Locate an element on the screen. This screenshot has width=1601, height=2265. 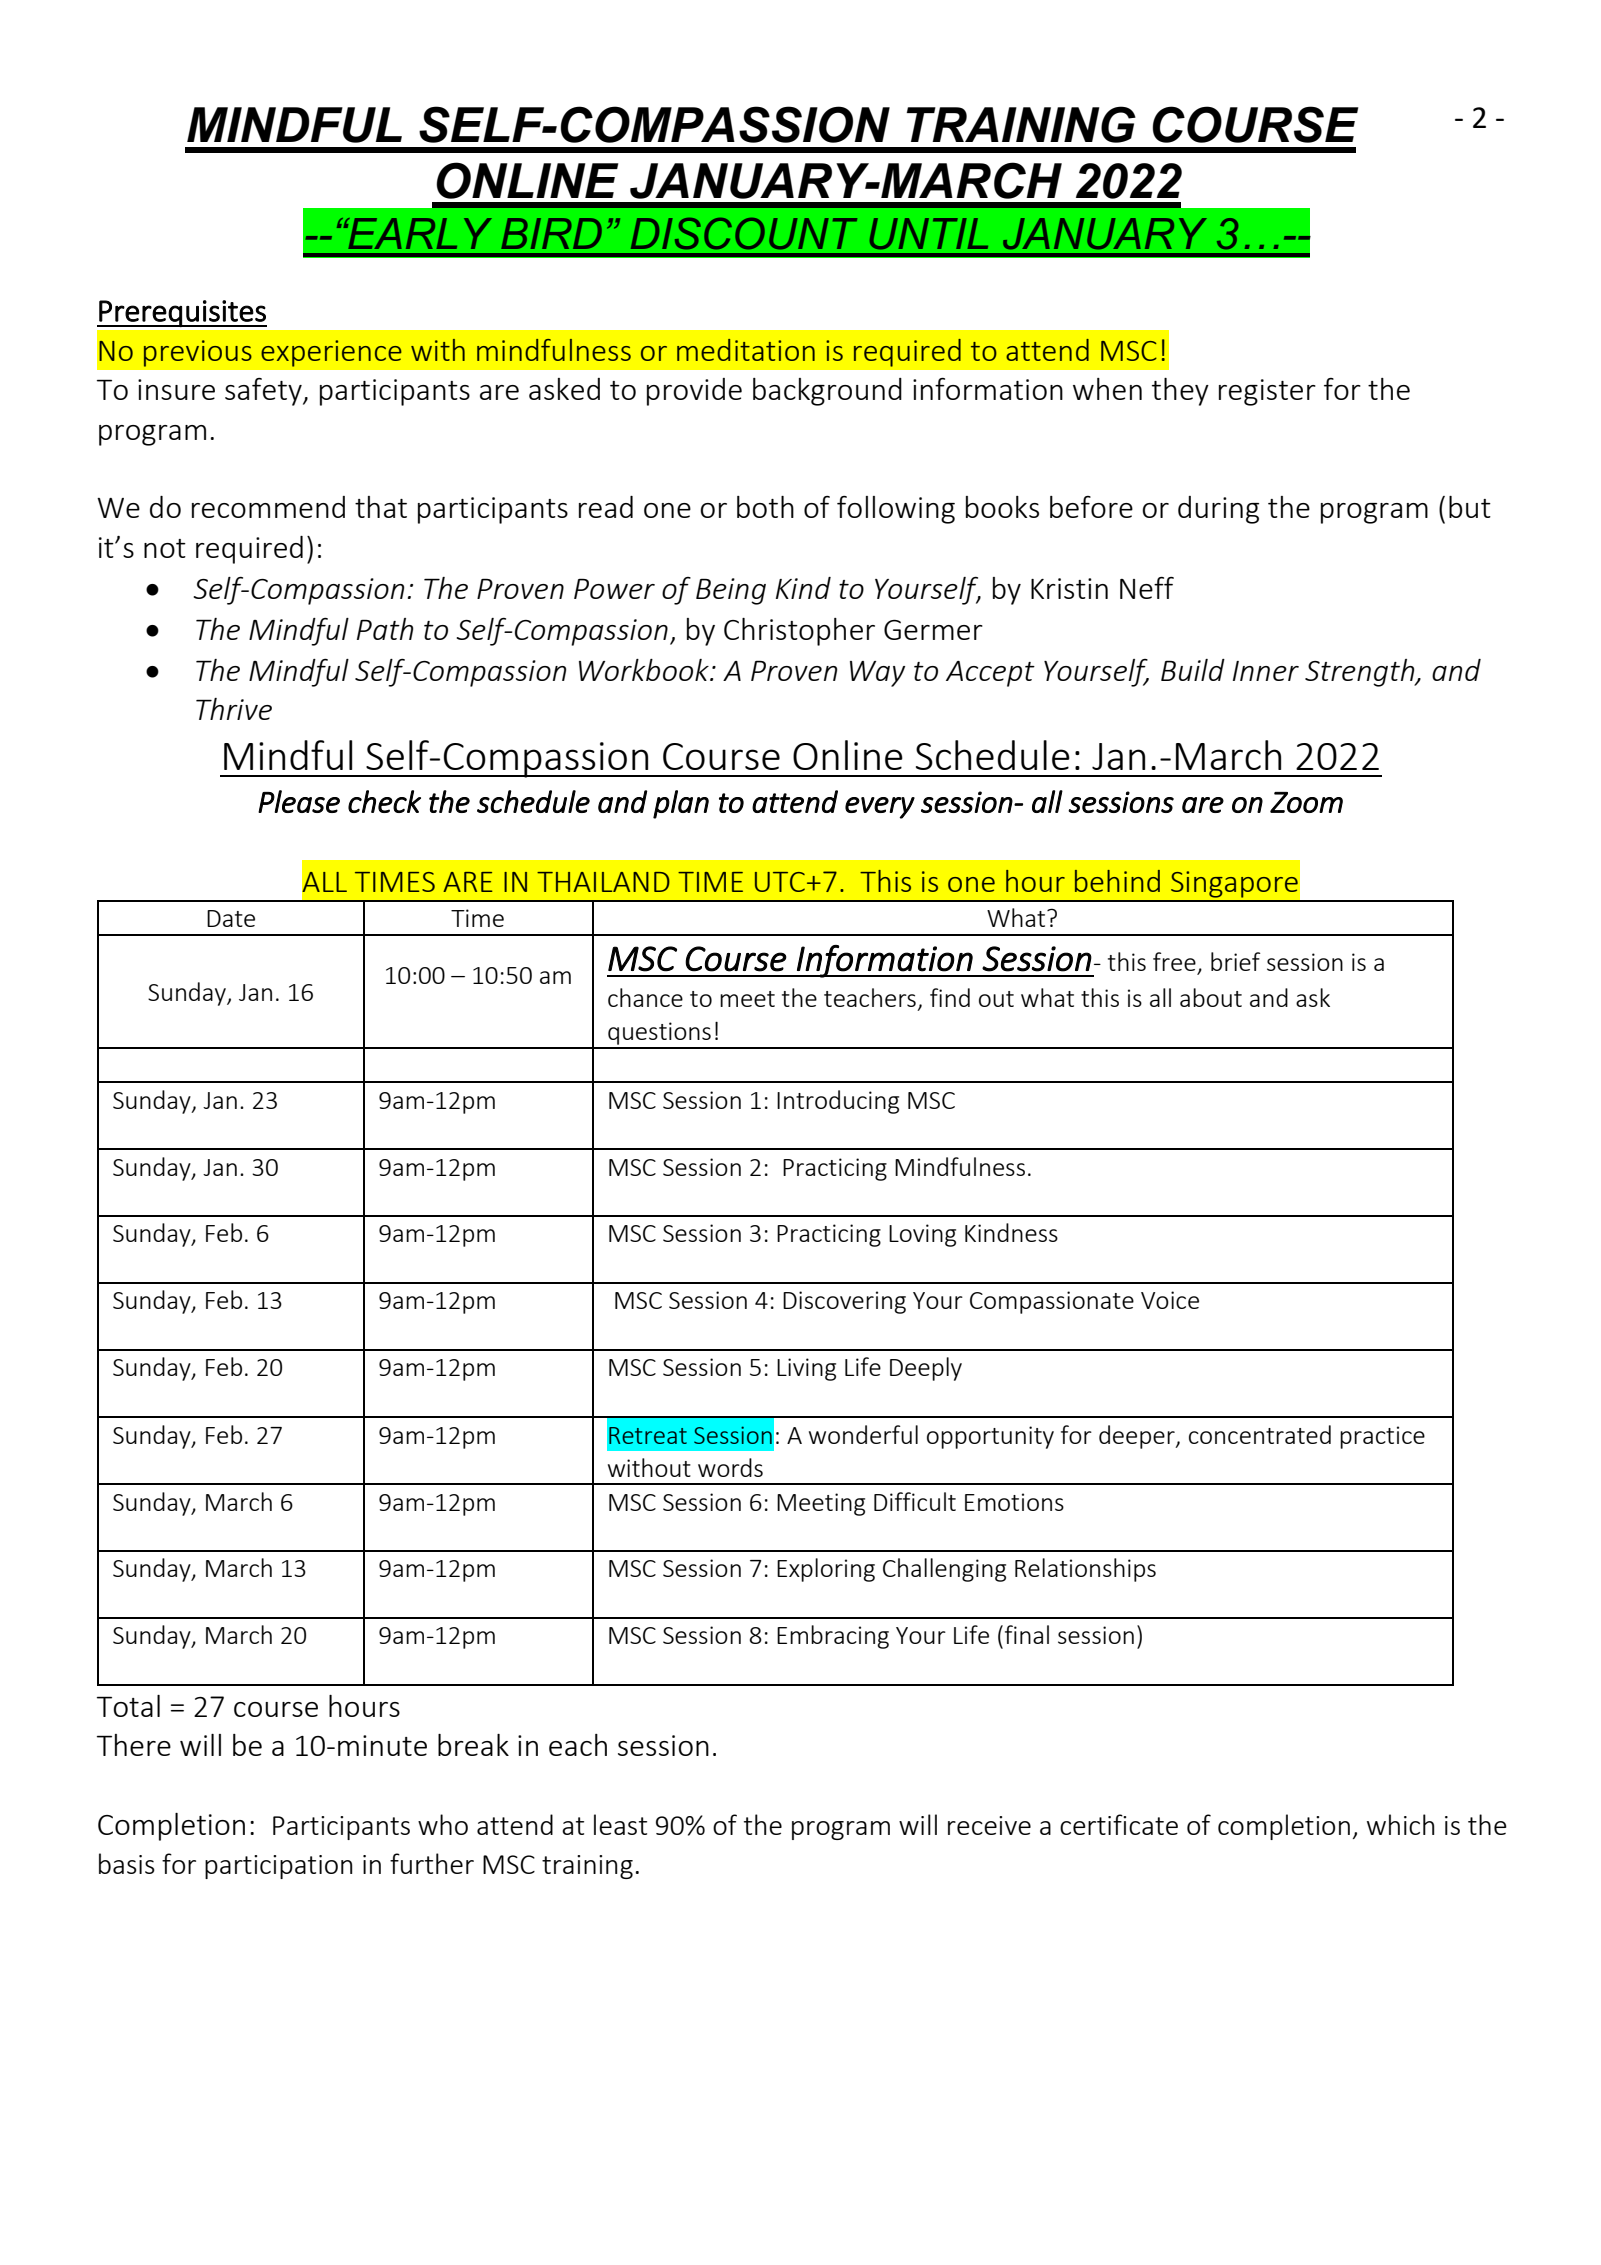
which is located at coordinates (1400, 1824).
